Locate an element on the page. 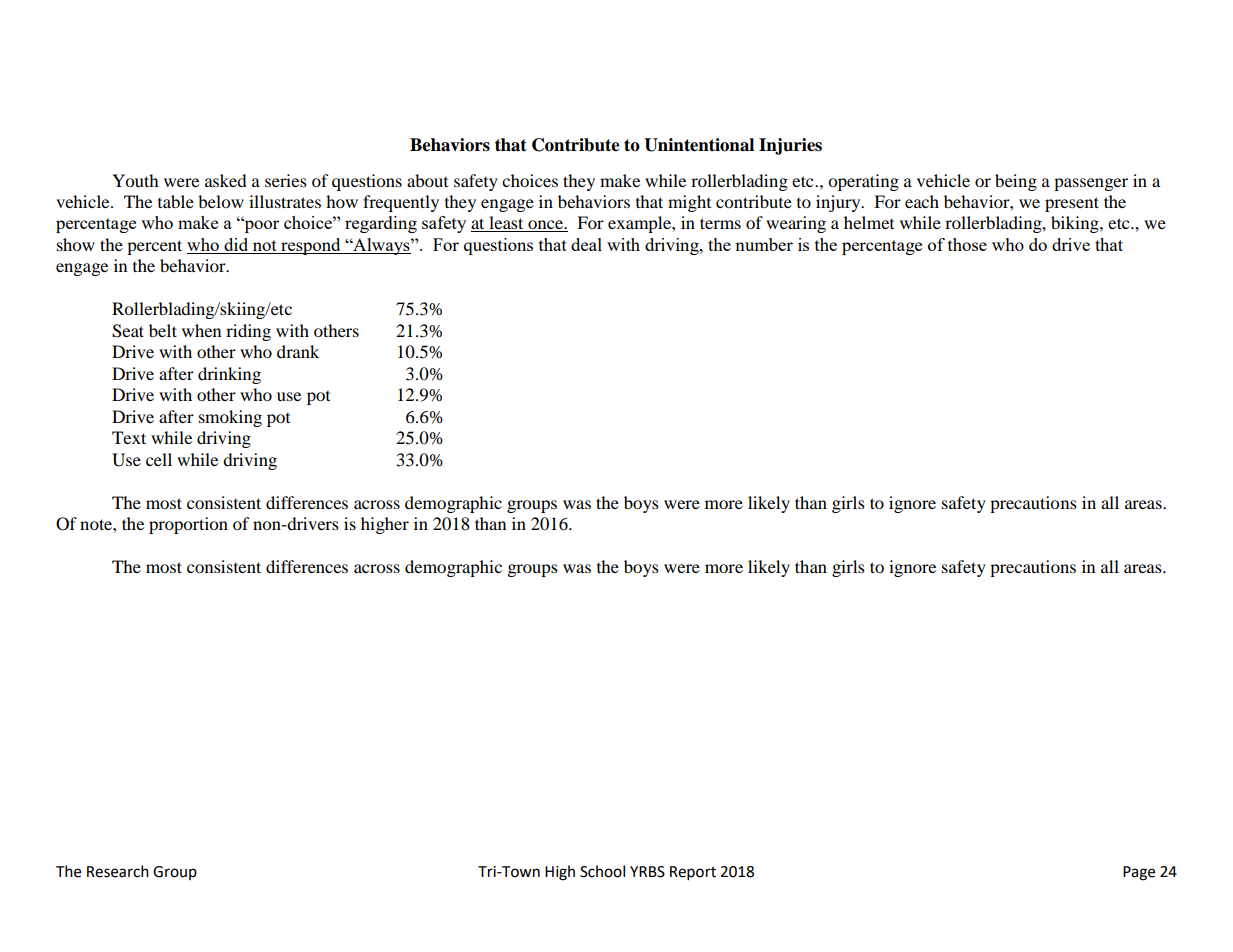 Image resolution: width=1233 pixels, height=952 pixels. smoking is located at coordinates (230, 418).
